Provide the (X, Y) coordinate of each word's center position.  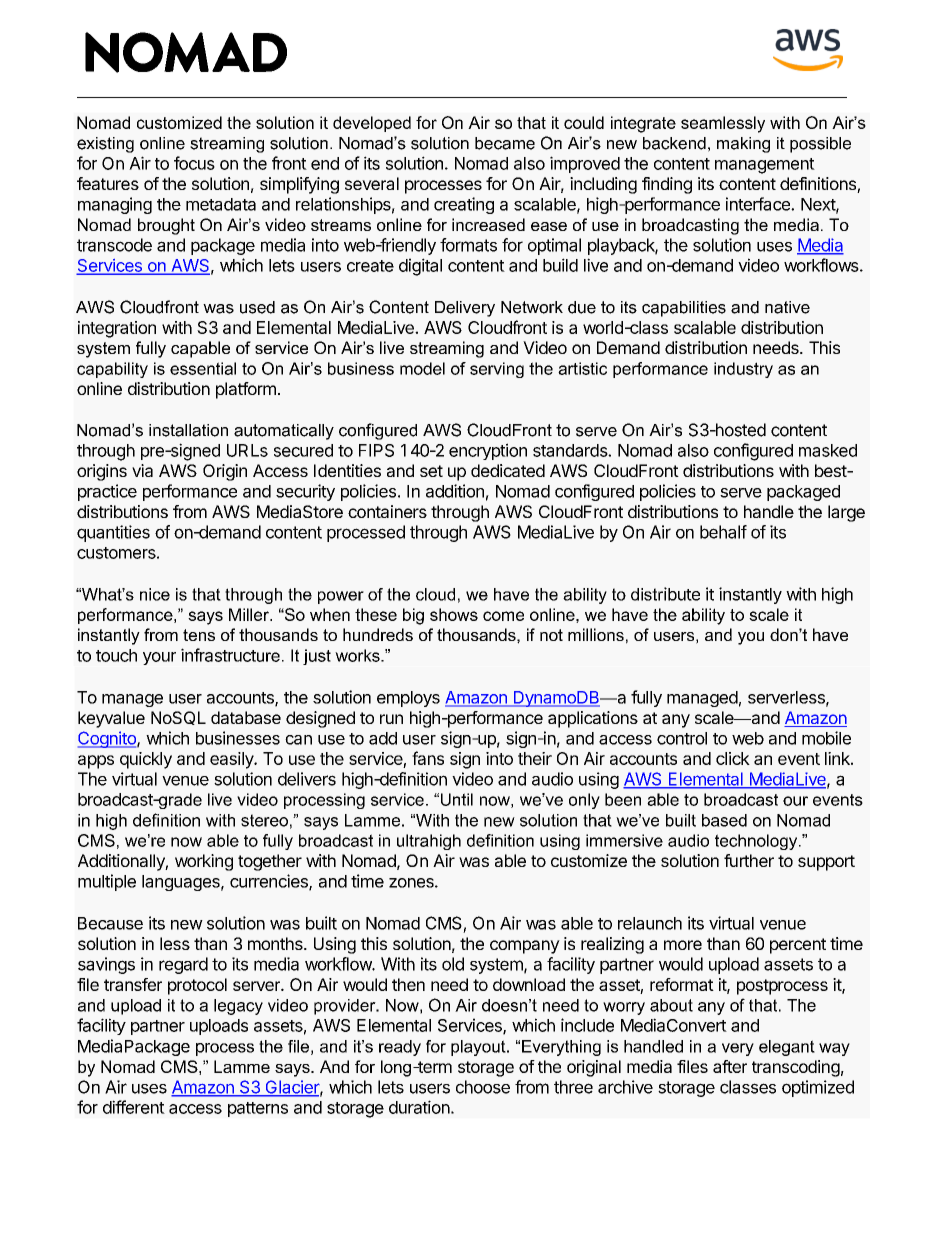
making (743, 145)
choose (483, 1087)
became (505, 143)
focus (194, 163)
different (134, 1107)
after (730, 1066)
